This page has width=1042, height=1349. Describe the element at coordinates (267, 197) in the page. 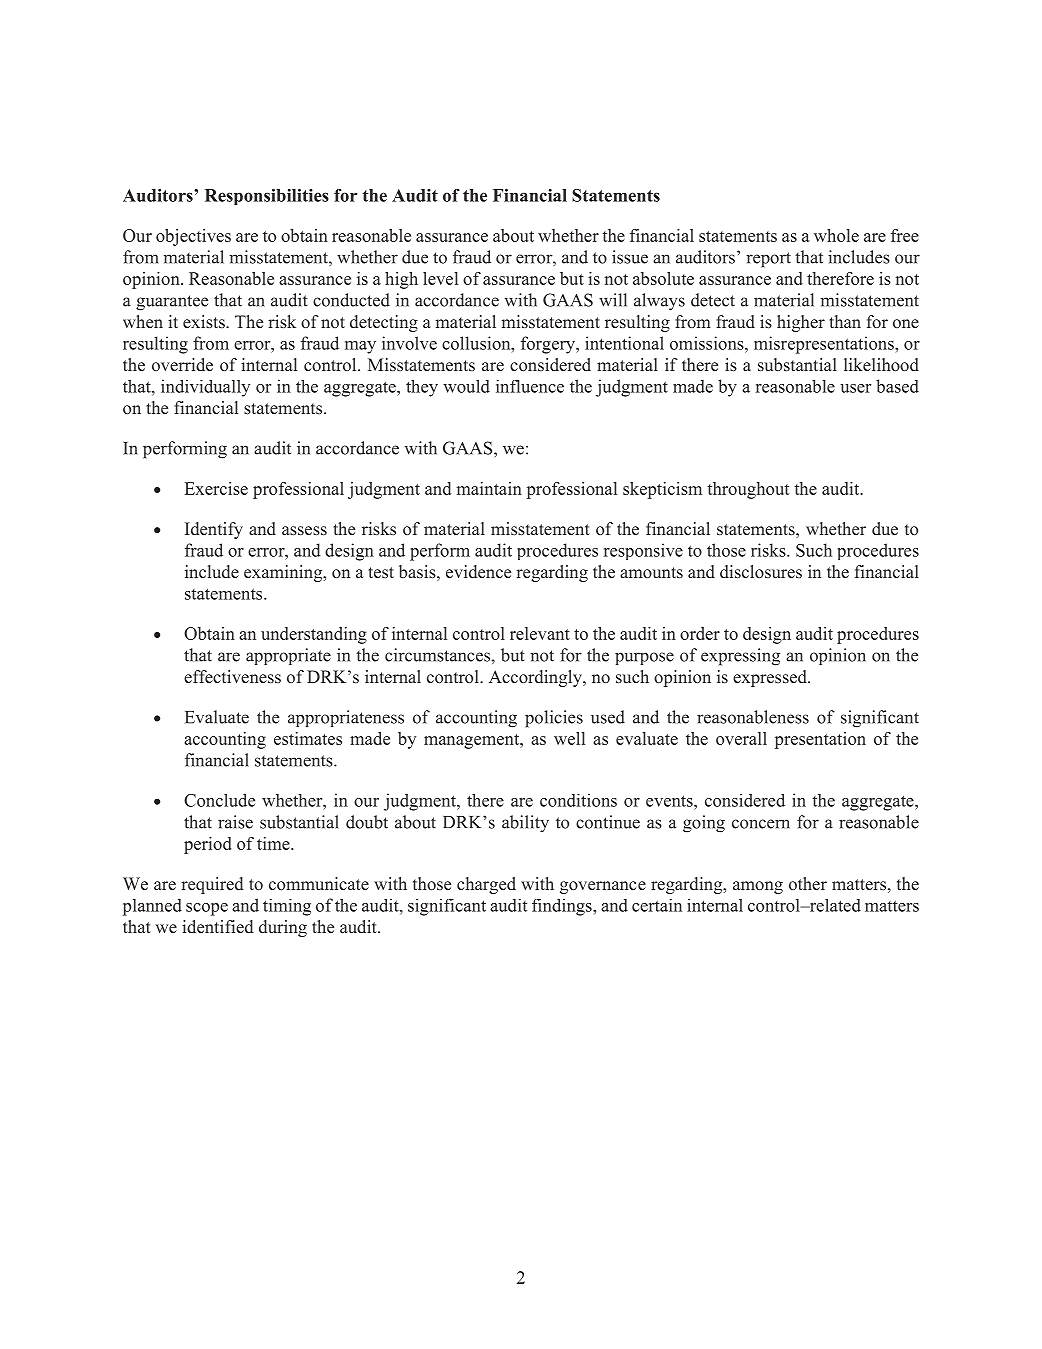

I see `Responsibilities` at that location.
